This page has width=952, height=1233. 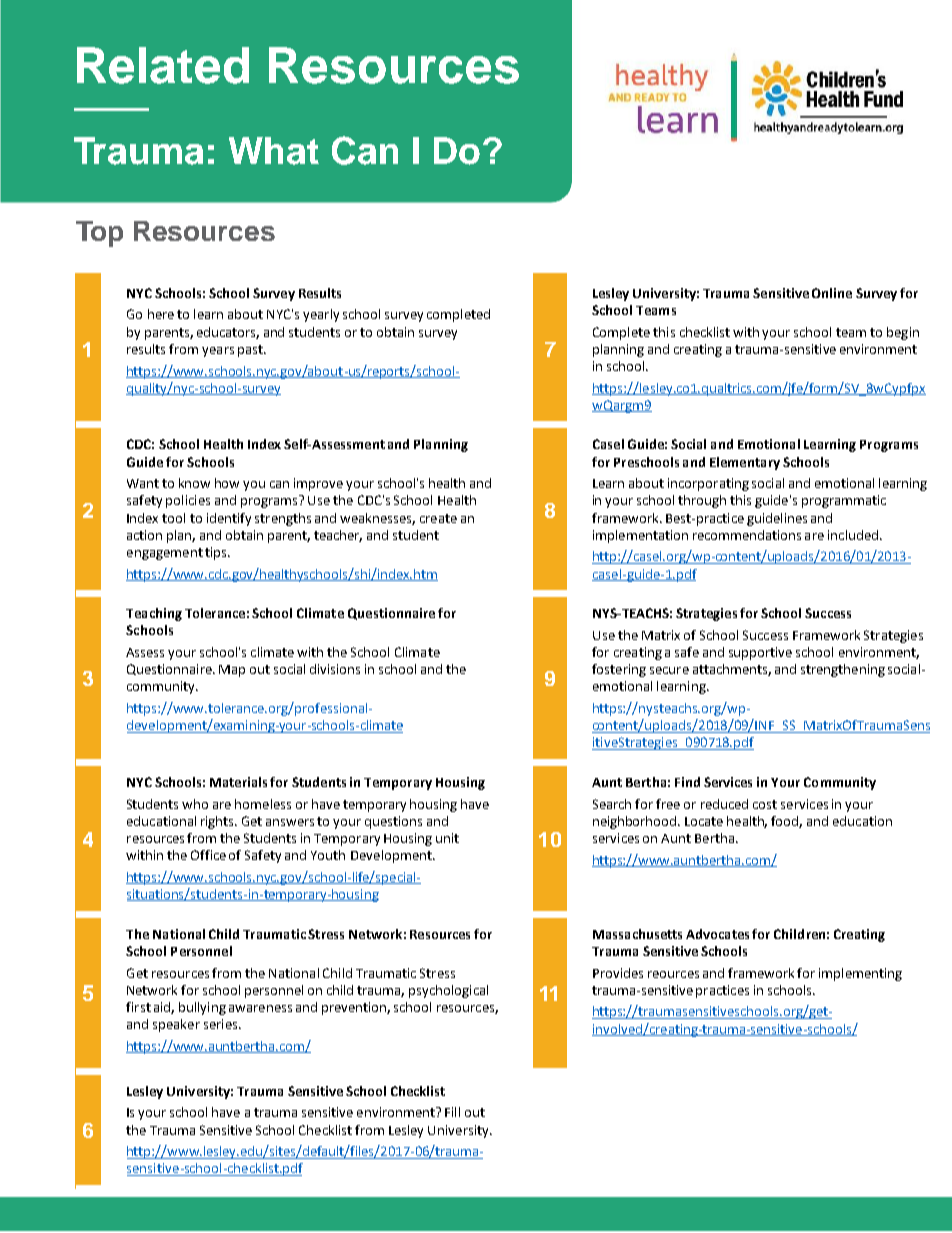 I want to click on Teaching, so click(x=154, y=614).
